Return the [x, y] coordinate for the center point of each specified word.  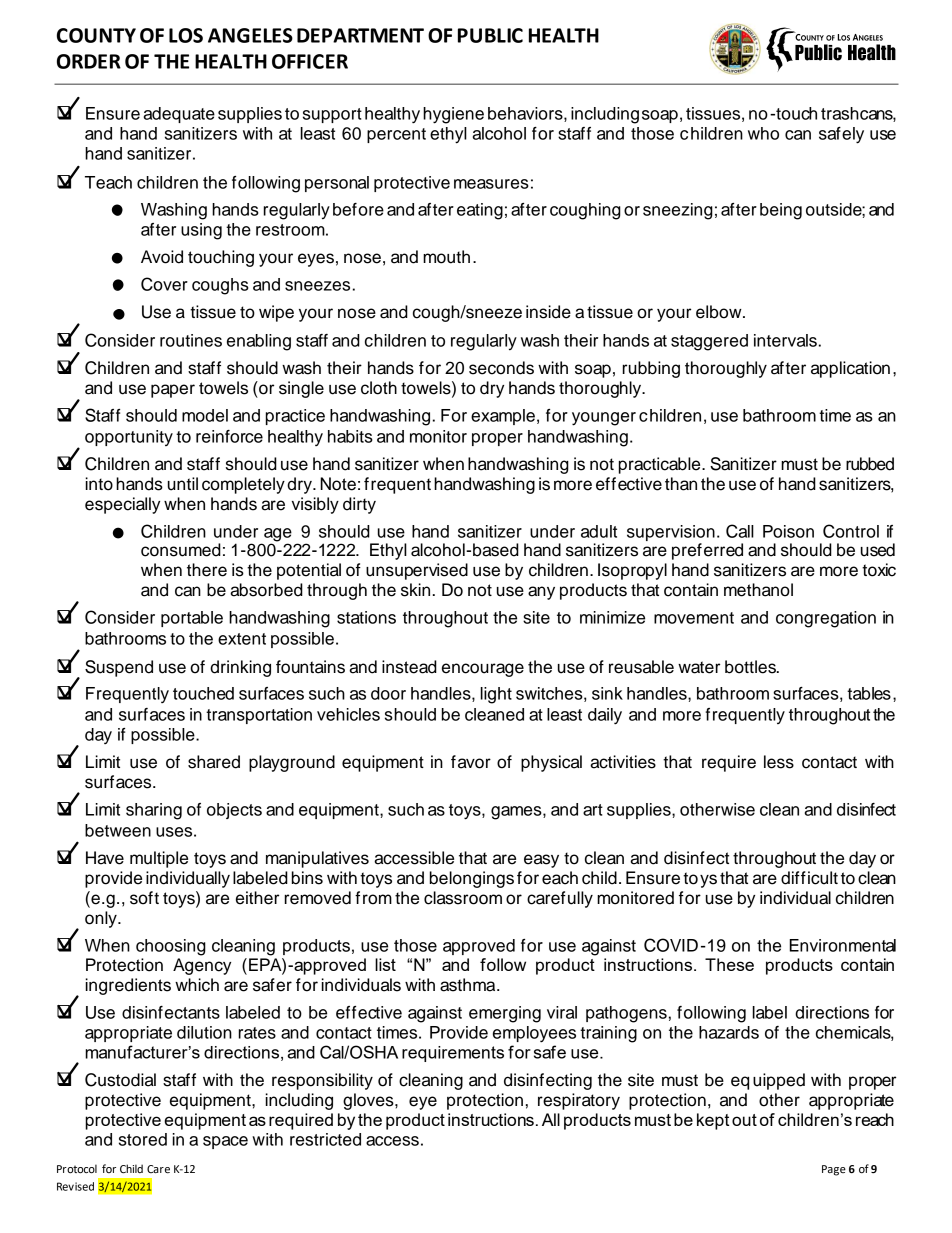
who [763, 133]
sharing [154, 811]
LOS [186, 35]
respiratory [579, 1101]
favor [471, 762]
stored [143, 1139]
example [503, 417]
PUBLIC [490, 35]
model [205, 415]
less [779, 762]
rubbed [870, 464]
